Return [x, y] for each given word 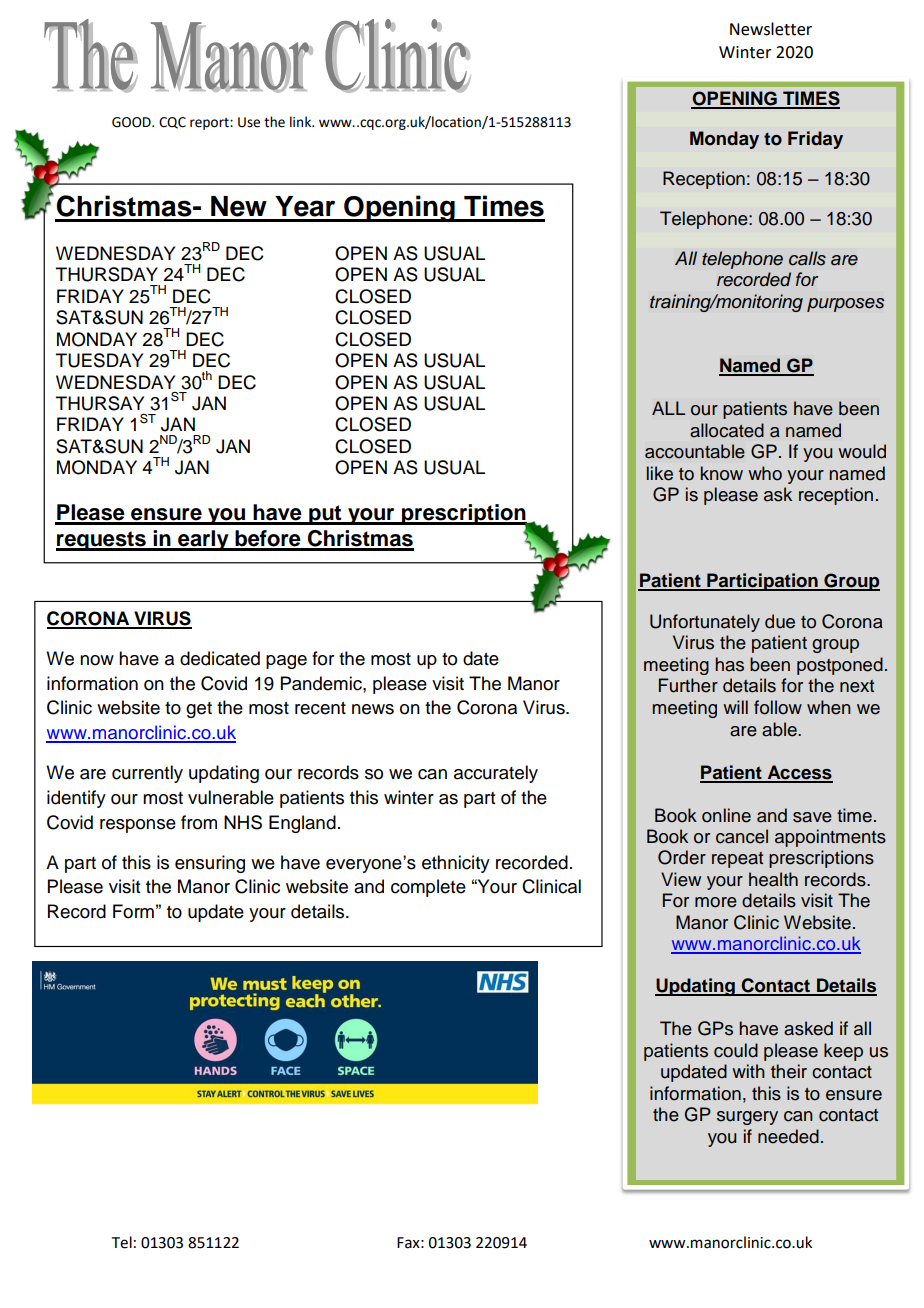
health [773, 879]
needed [788, 1136]
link [302, 121]
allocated [727, 430]
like [660, 473]
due [780, 621]
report [210, 124]
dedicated [220, 658]
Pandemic [322, 683]
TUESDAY [99, 360]
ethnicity [456, 864]
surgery [747, 1118]
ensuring [210, 864]
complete [428, 888]
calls [807, 258]
